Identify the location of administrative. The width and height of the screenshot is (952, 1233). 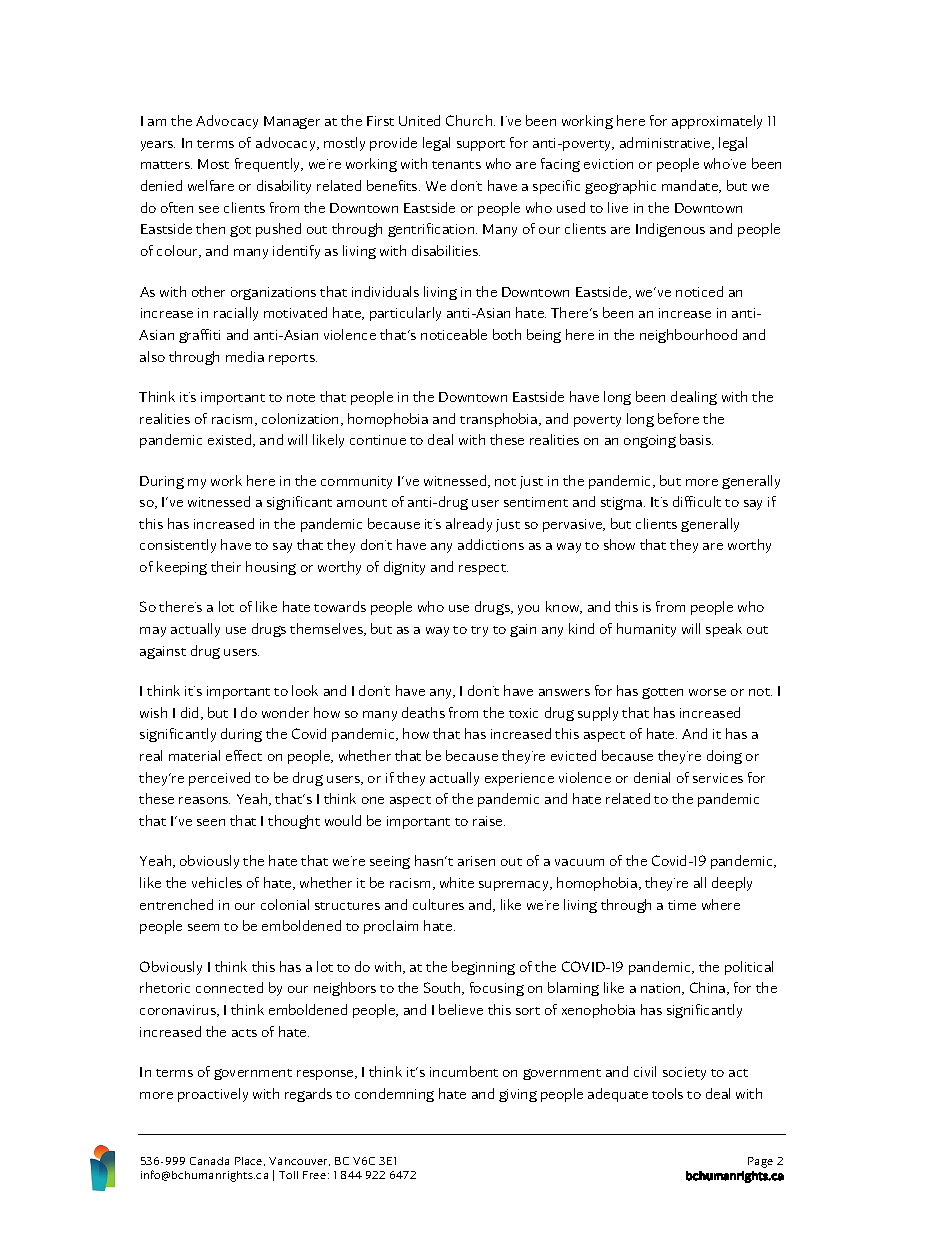
(666, 143).
